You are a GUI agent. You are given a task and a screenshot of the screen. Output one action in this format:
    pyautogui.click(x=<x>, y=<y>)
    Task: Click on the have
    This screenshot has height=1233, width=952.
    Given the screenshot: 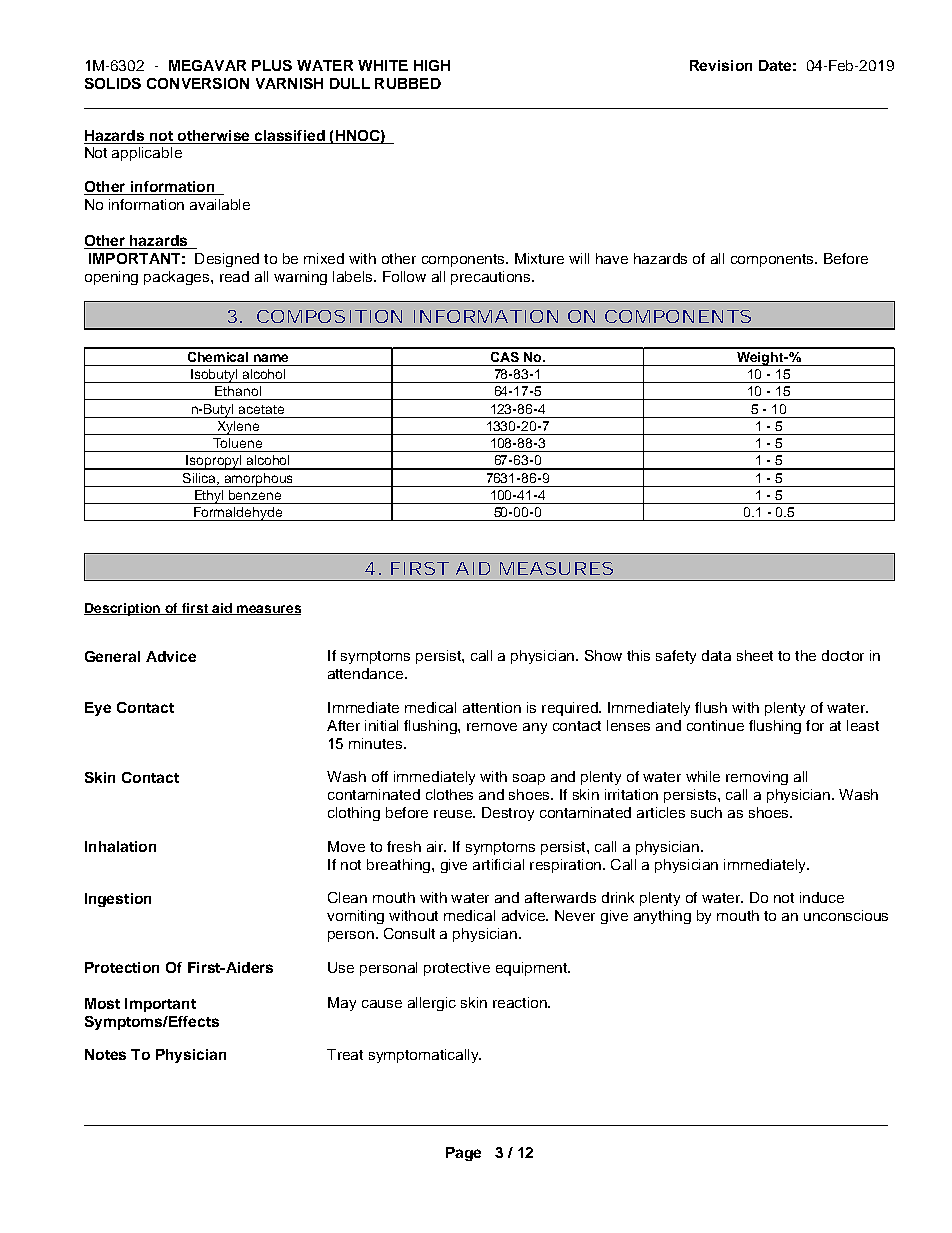 What is the action you would take?
    pyautogui.click(x=612, y=258)
